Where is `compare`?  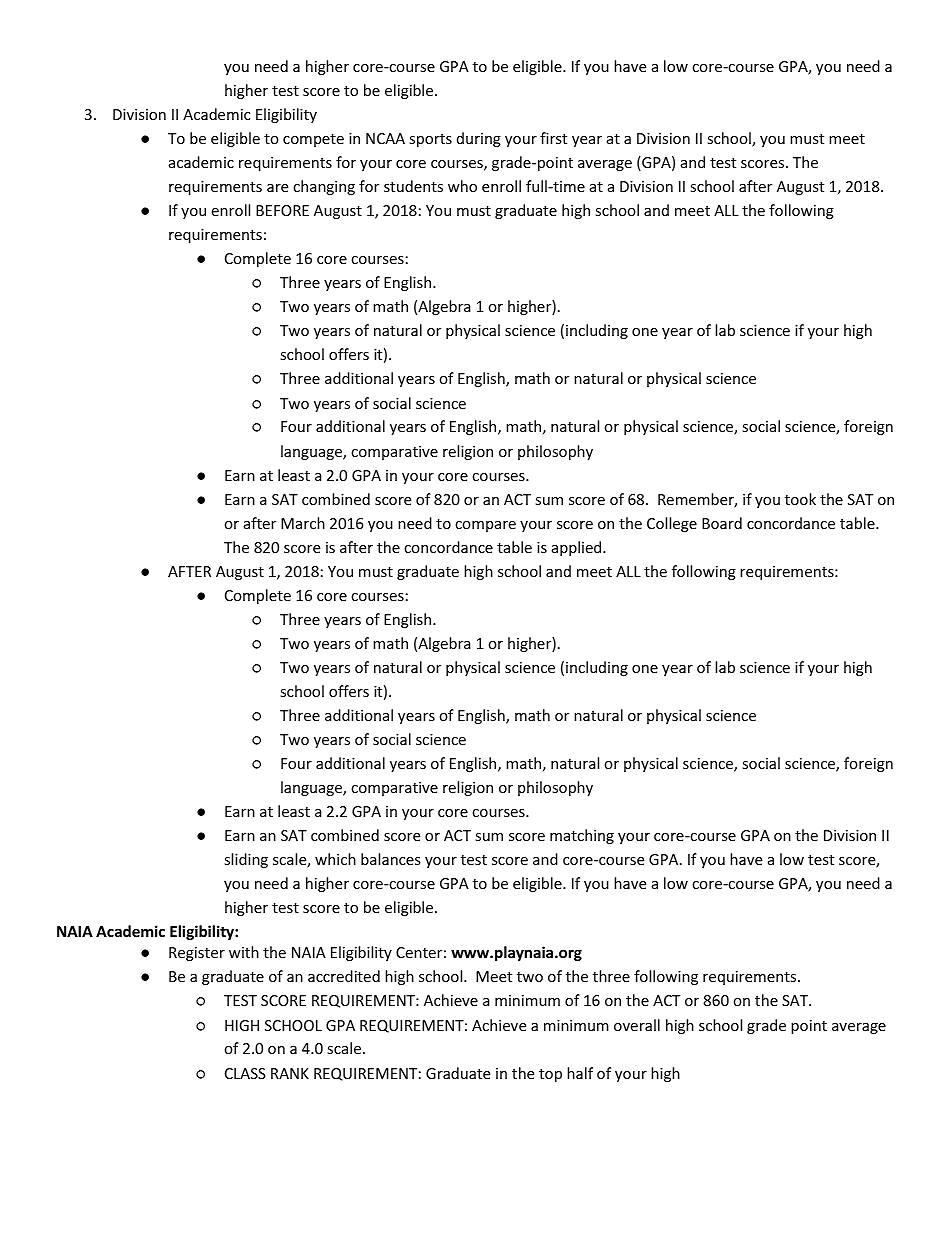 compare is located at coordinates (485, 526).
